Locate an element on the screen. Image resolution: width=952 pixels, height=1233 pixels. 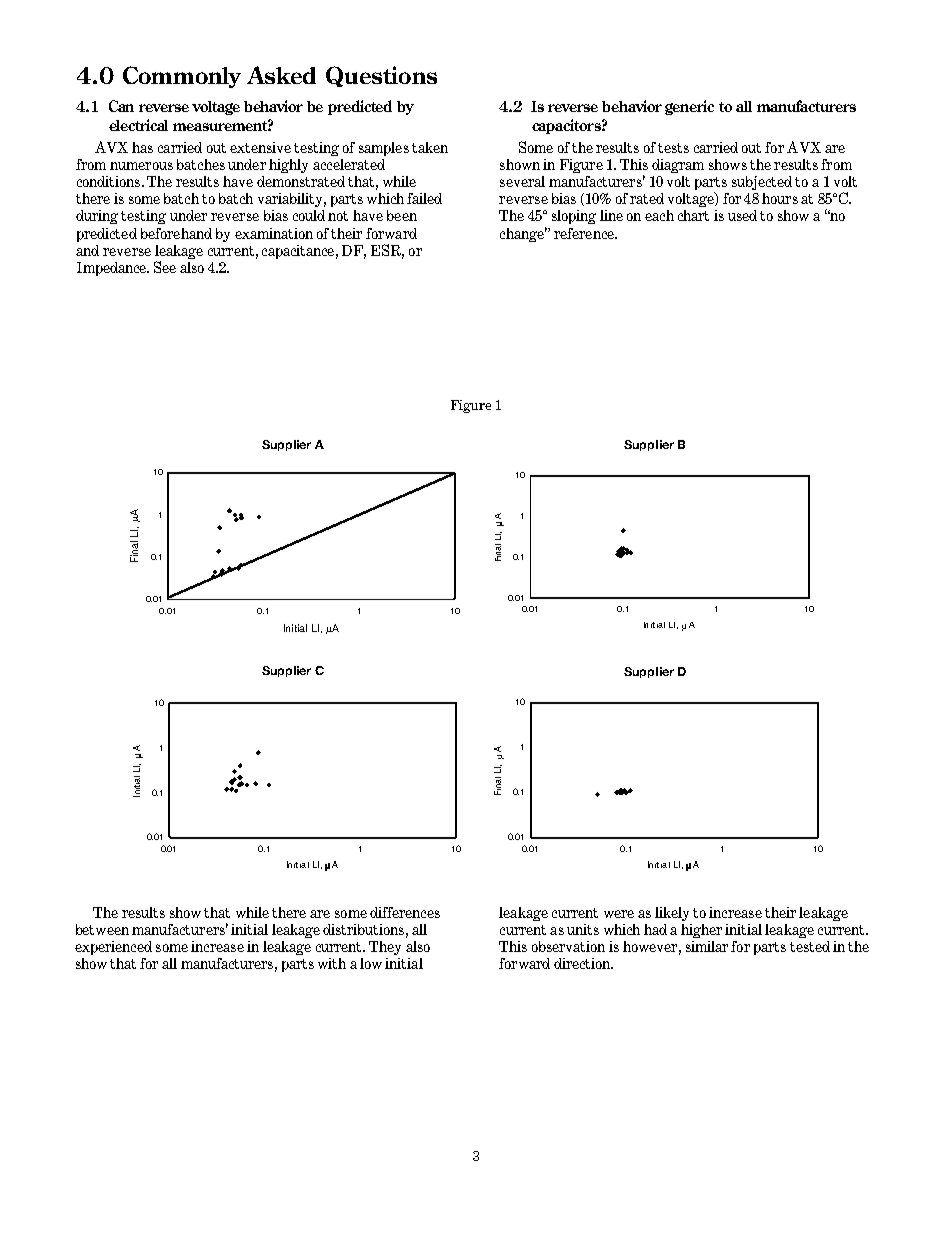
differences is located at coordinates (405, 912).
